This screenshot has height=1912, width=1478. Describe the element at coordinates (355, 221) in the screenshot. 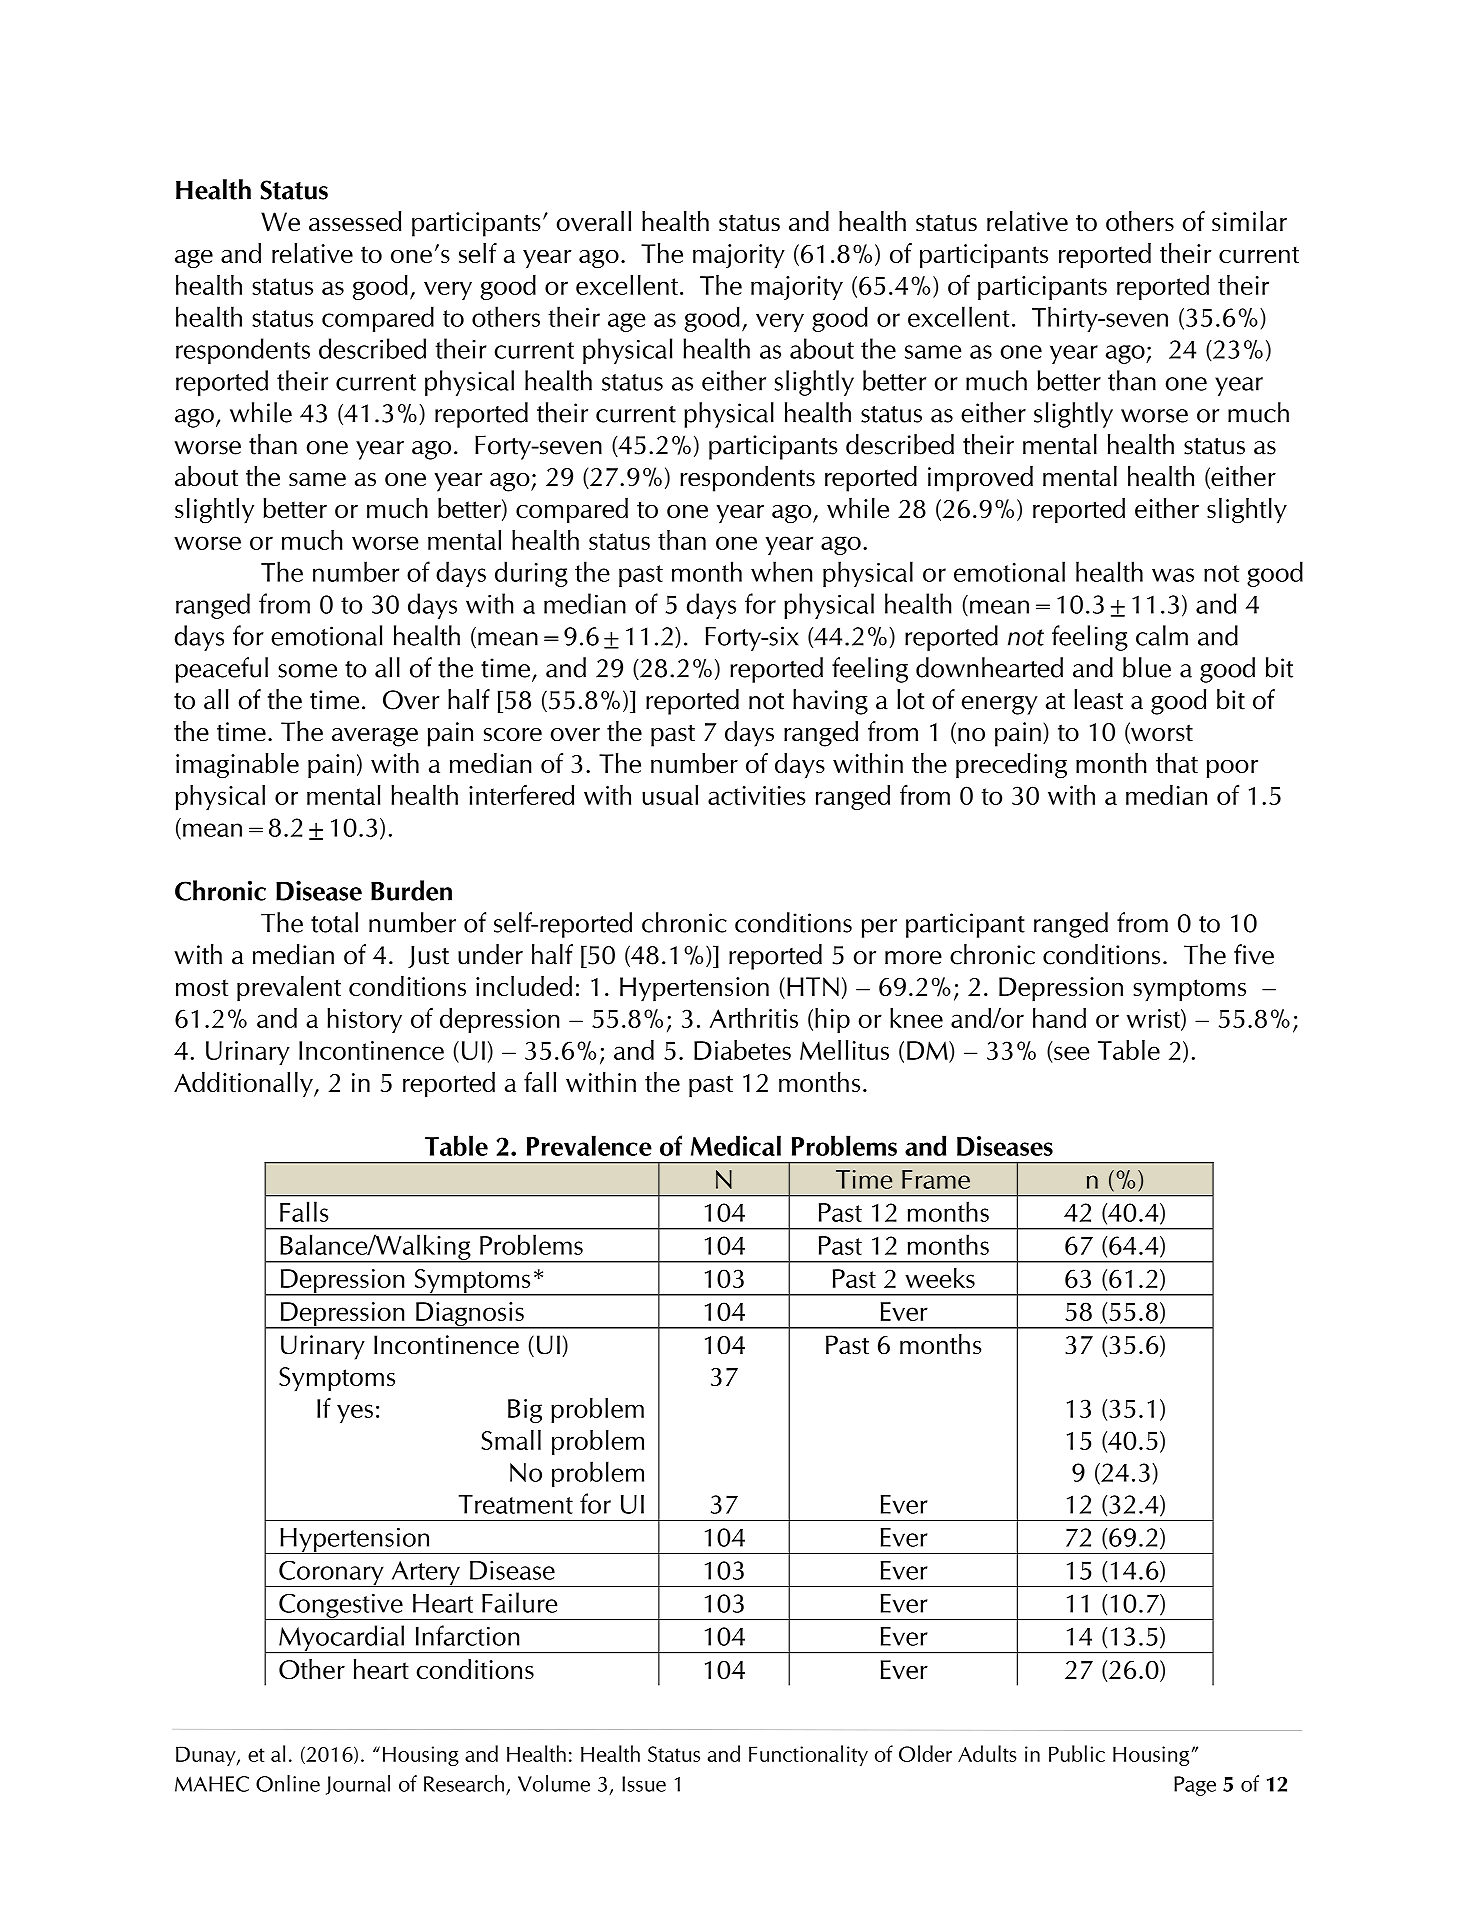

I see `assessed` at that location.
